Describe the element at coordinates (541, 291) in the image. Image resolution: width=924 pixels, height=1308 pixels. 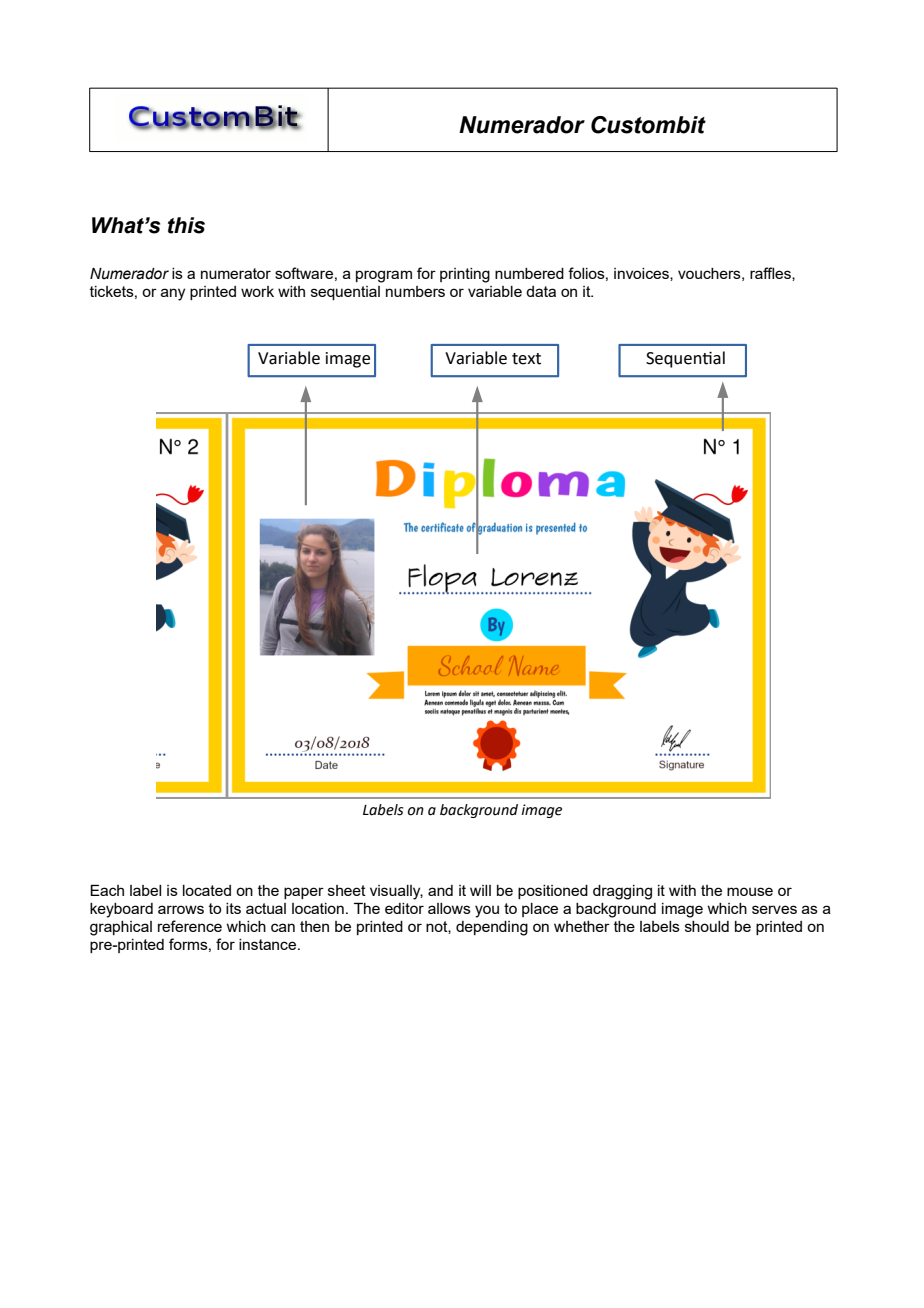
I see `data` at that location.
